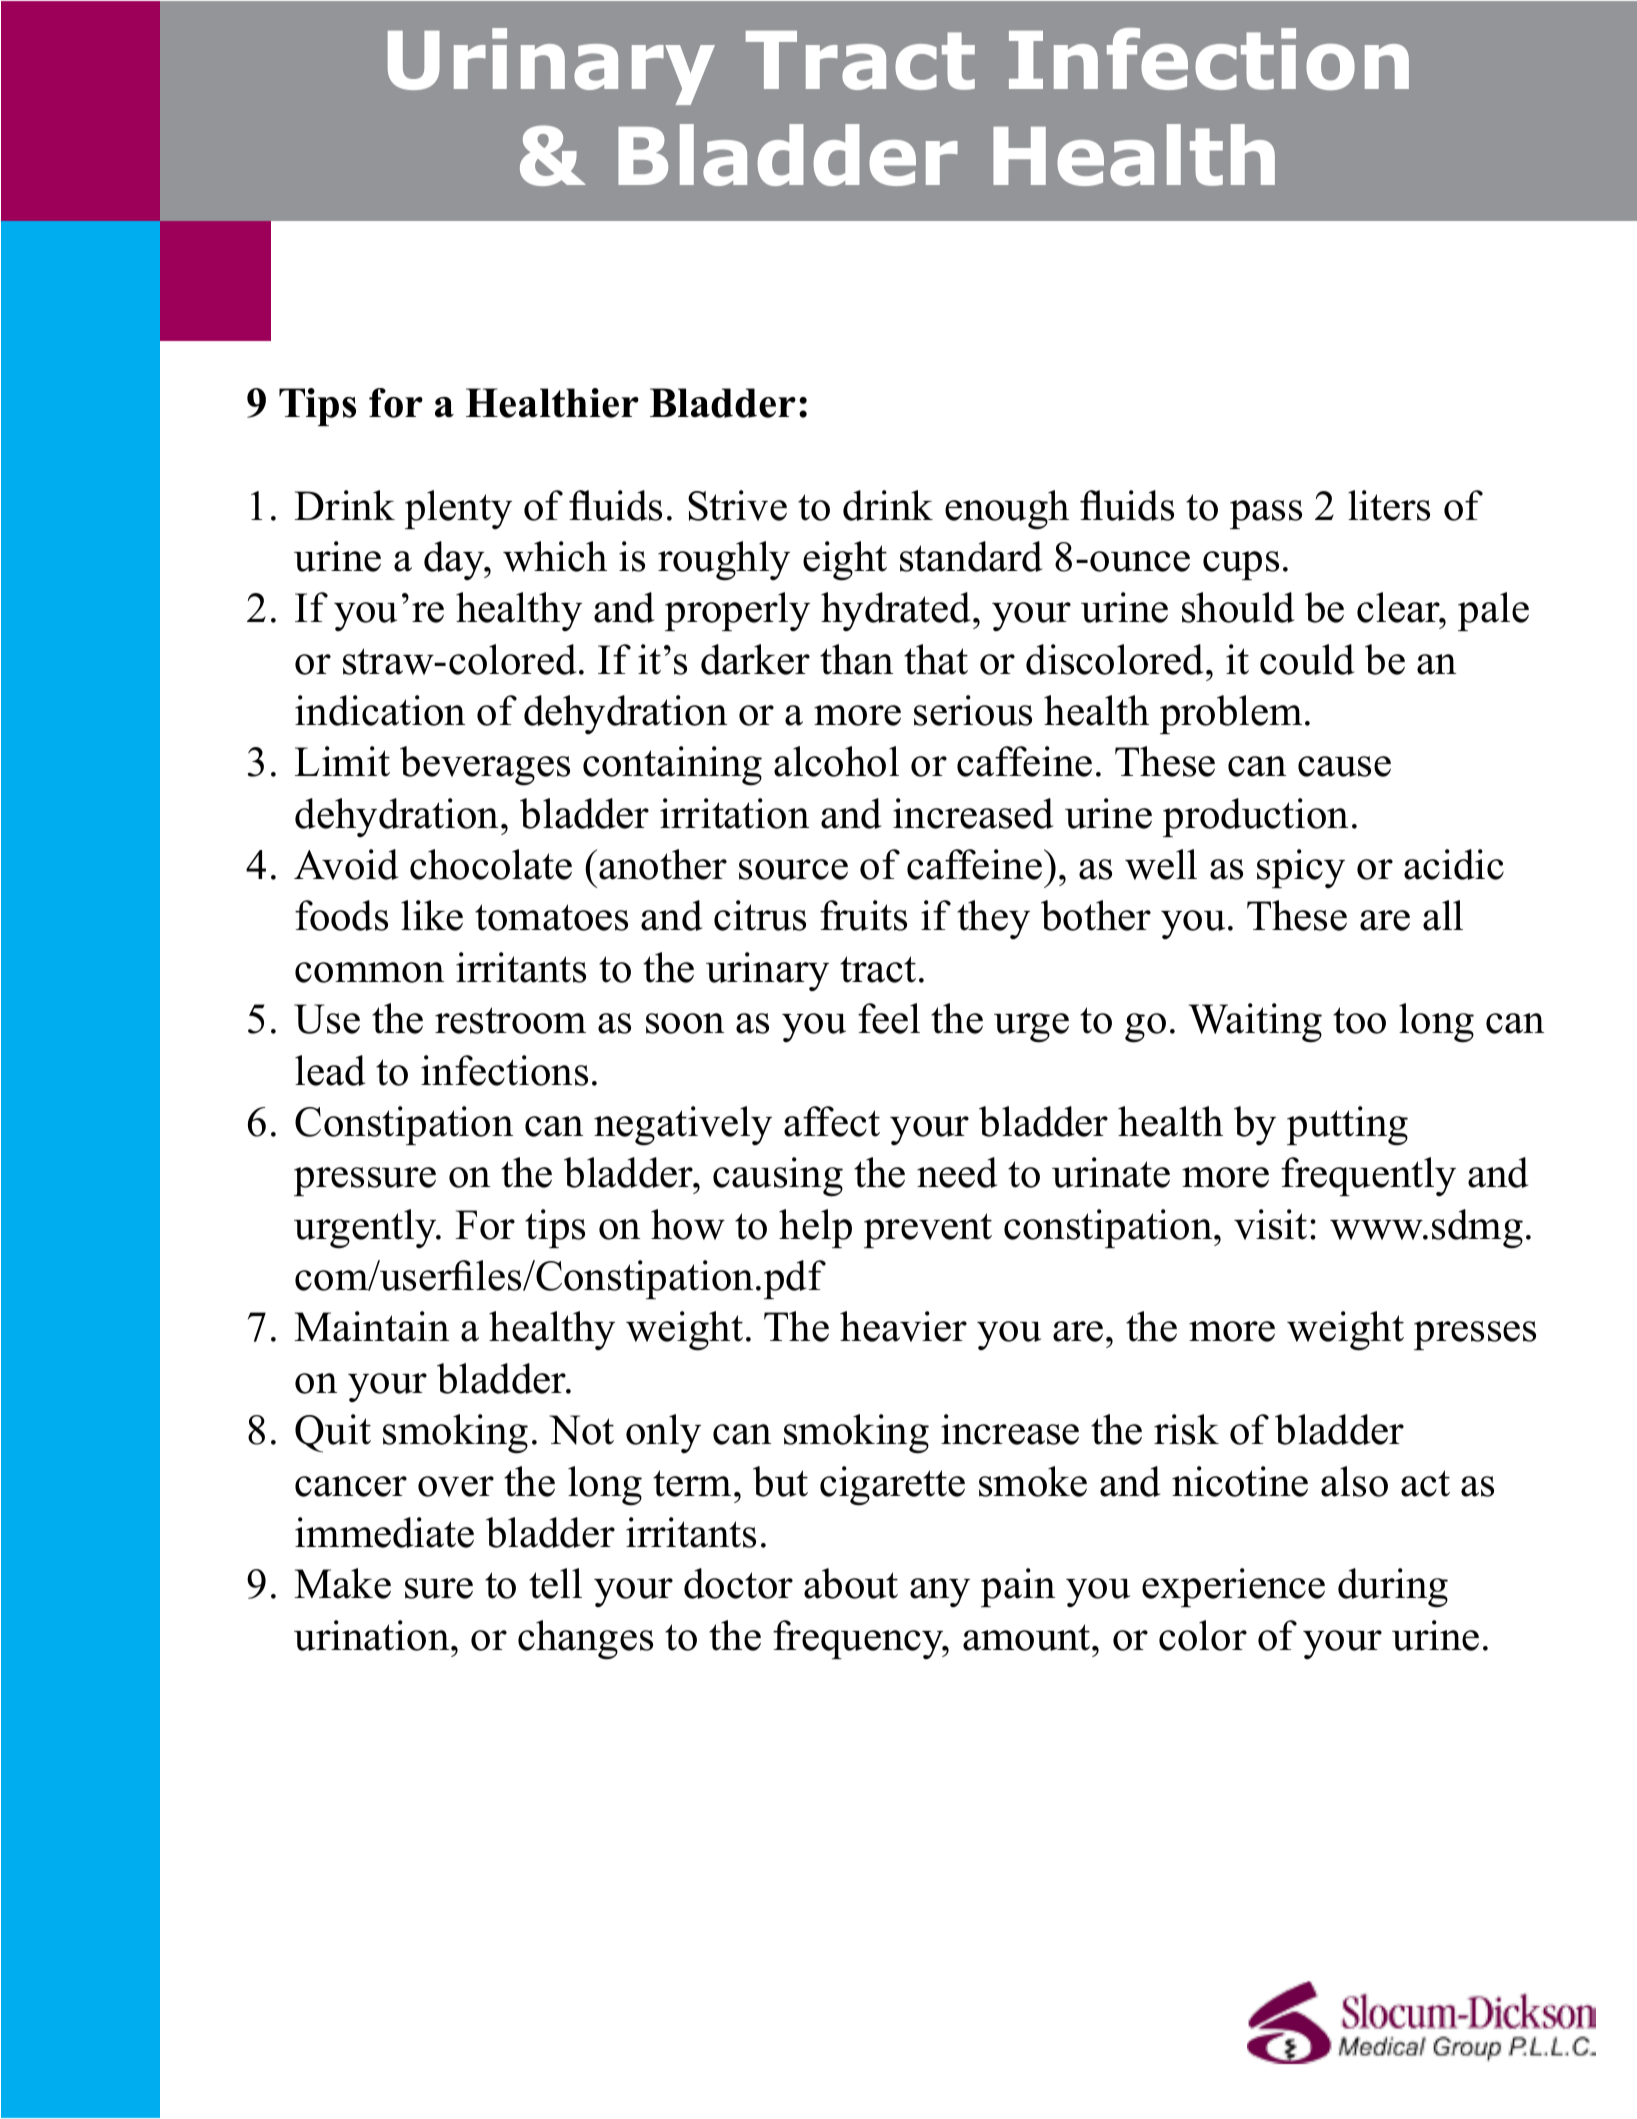  What do you see at coordinates (485, 766) in the screenshot?
I see `beverages` at bounding box center [485, 766].
